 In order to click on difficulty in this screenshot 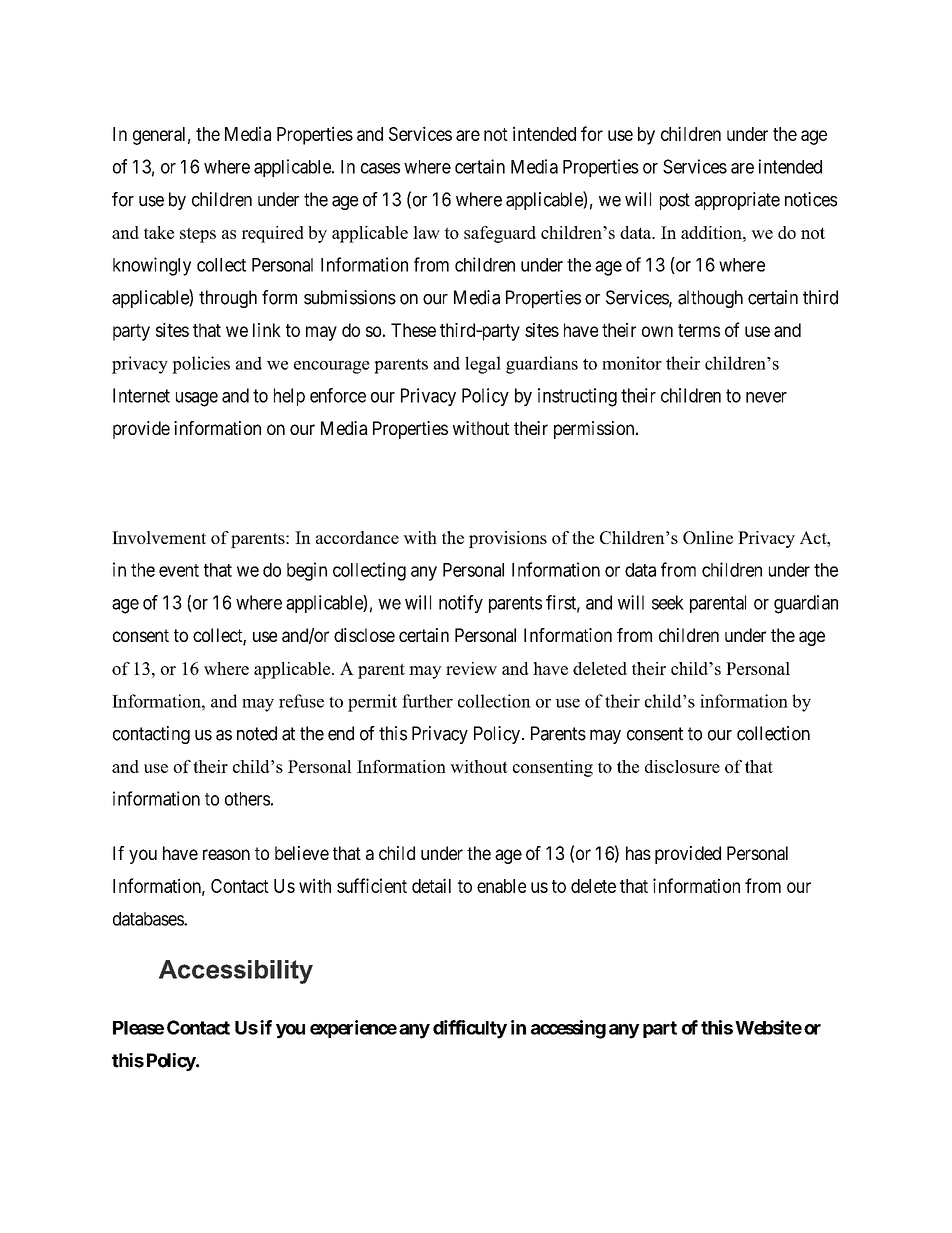, I will do `click(470, 1029)`.
